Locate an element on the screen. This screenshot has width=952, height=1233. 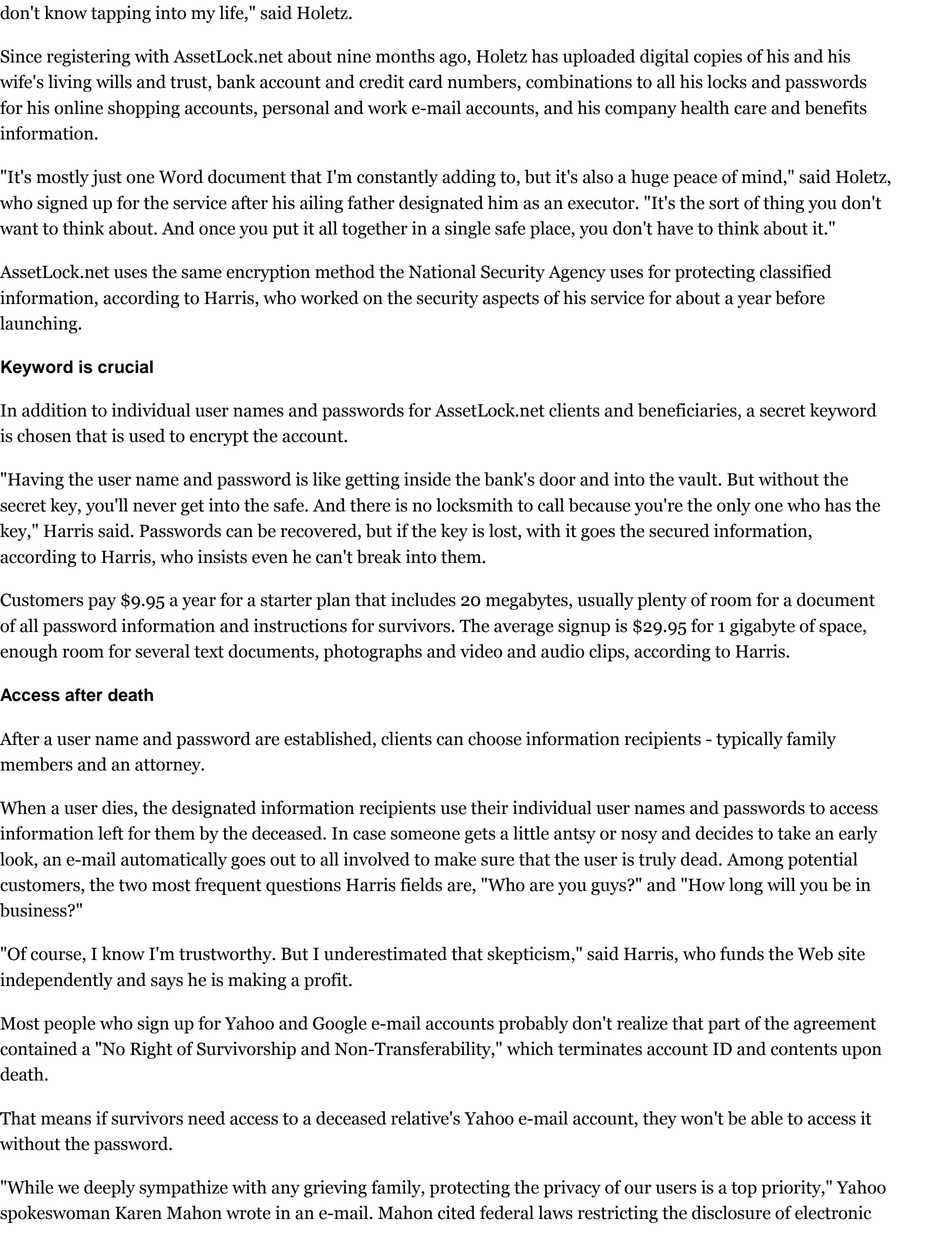
gigabyte is located at coordinates (762, 627).
